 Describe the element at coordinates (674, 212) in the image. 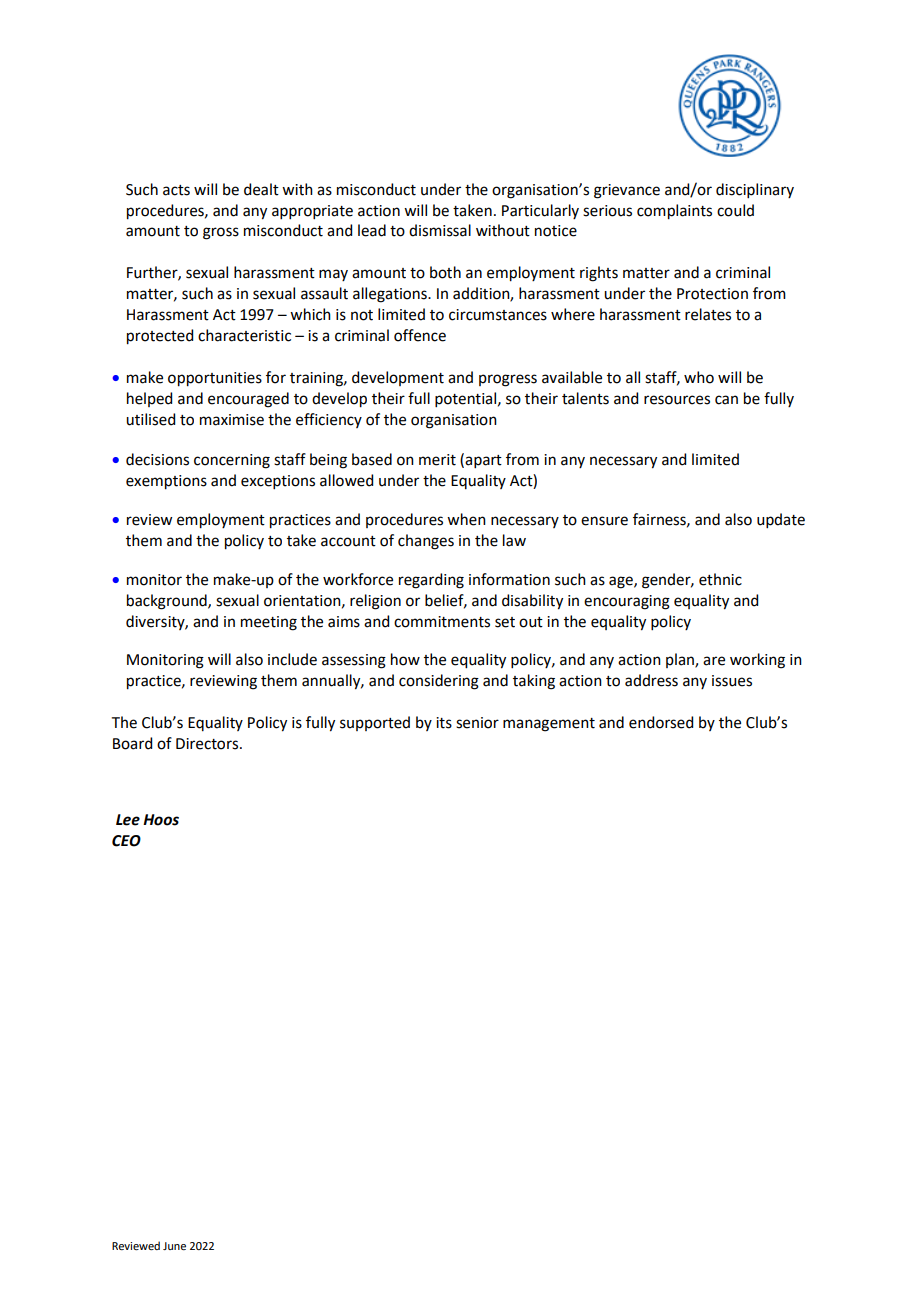

I see `complaints` at that location.
